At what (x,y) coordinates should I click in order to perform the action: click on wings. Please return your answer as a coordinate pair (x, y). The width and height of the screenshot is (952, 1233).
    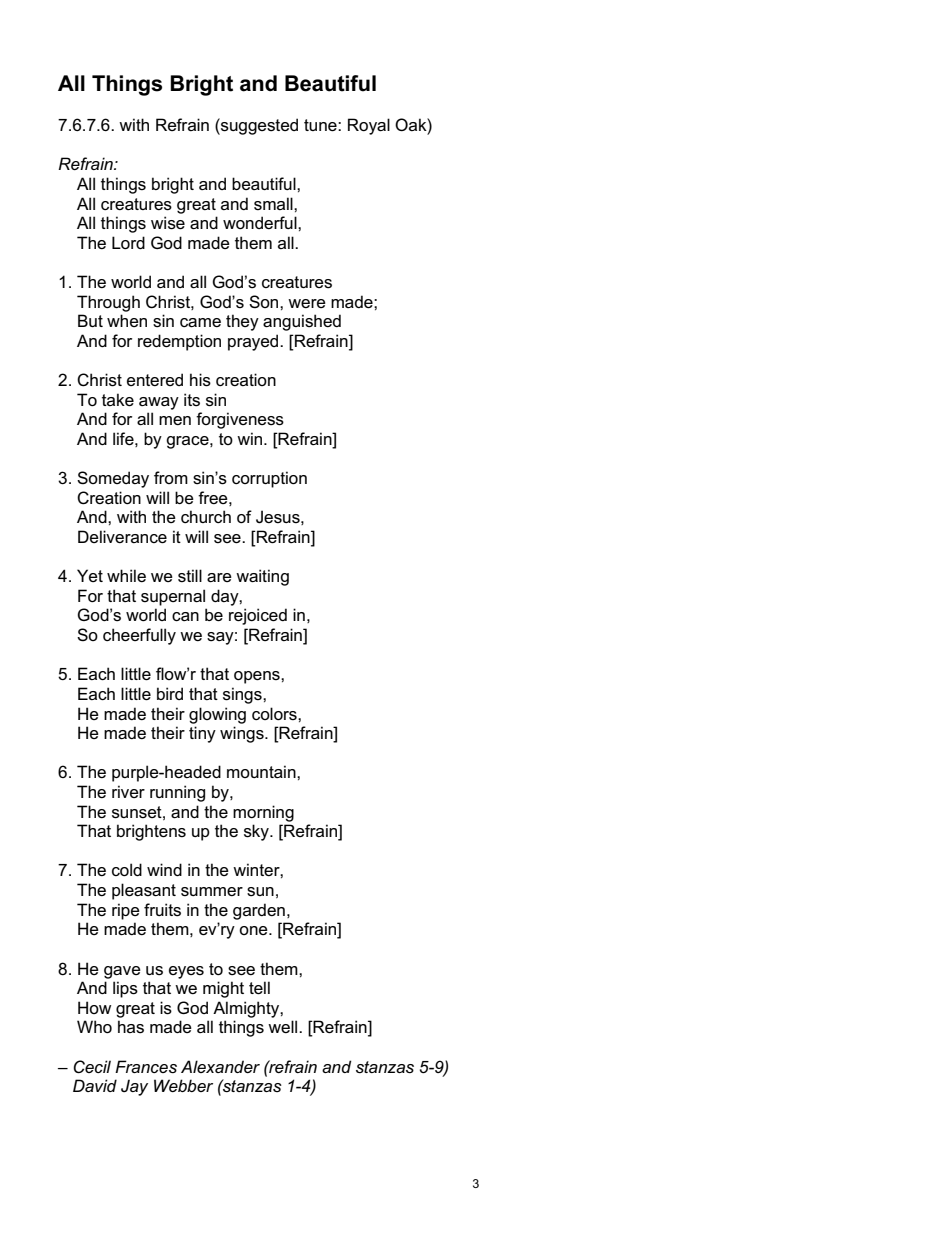
    Looking at the image, I should click on (243, 734).
